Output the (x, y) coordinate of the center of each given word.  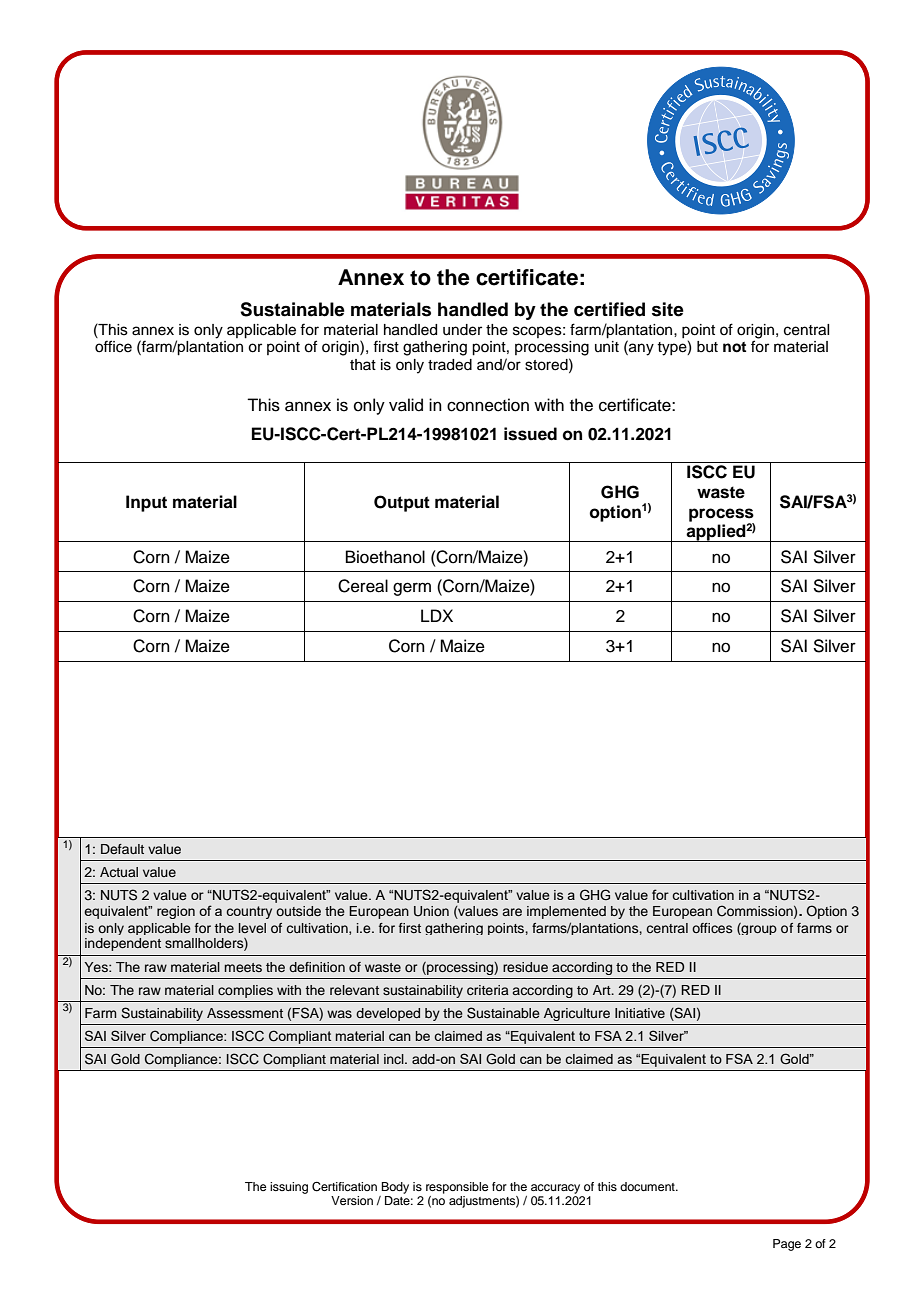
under (462, 330)
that (363, 364)
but (707, 347)
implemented (566, 912)
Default (122, 849)
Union (431, 911)
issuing (289, 1188)
